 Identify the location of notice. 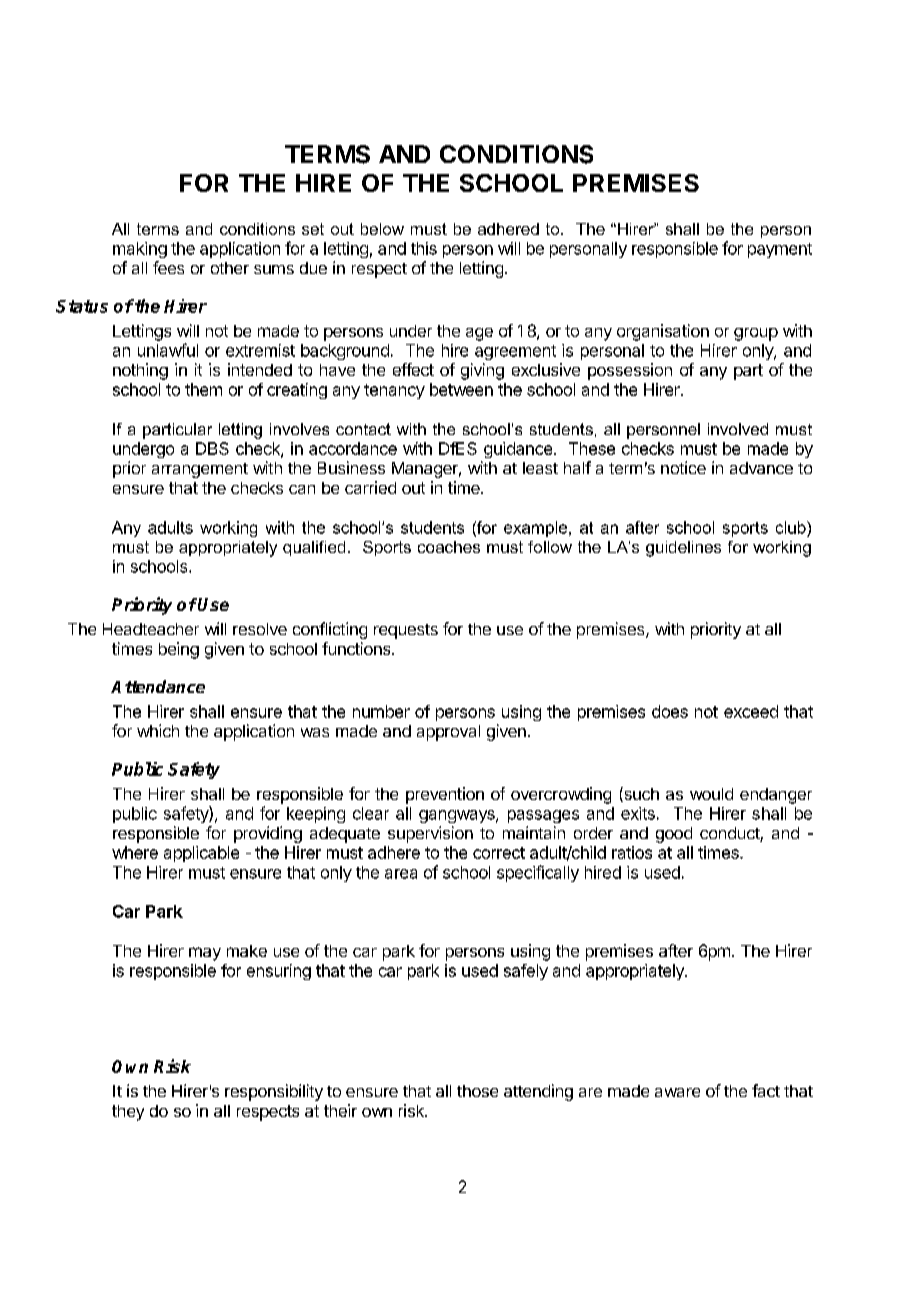
(683, 467).
